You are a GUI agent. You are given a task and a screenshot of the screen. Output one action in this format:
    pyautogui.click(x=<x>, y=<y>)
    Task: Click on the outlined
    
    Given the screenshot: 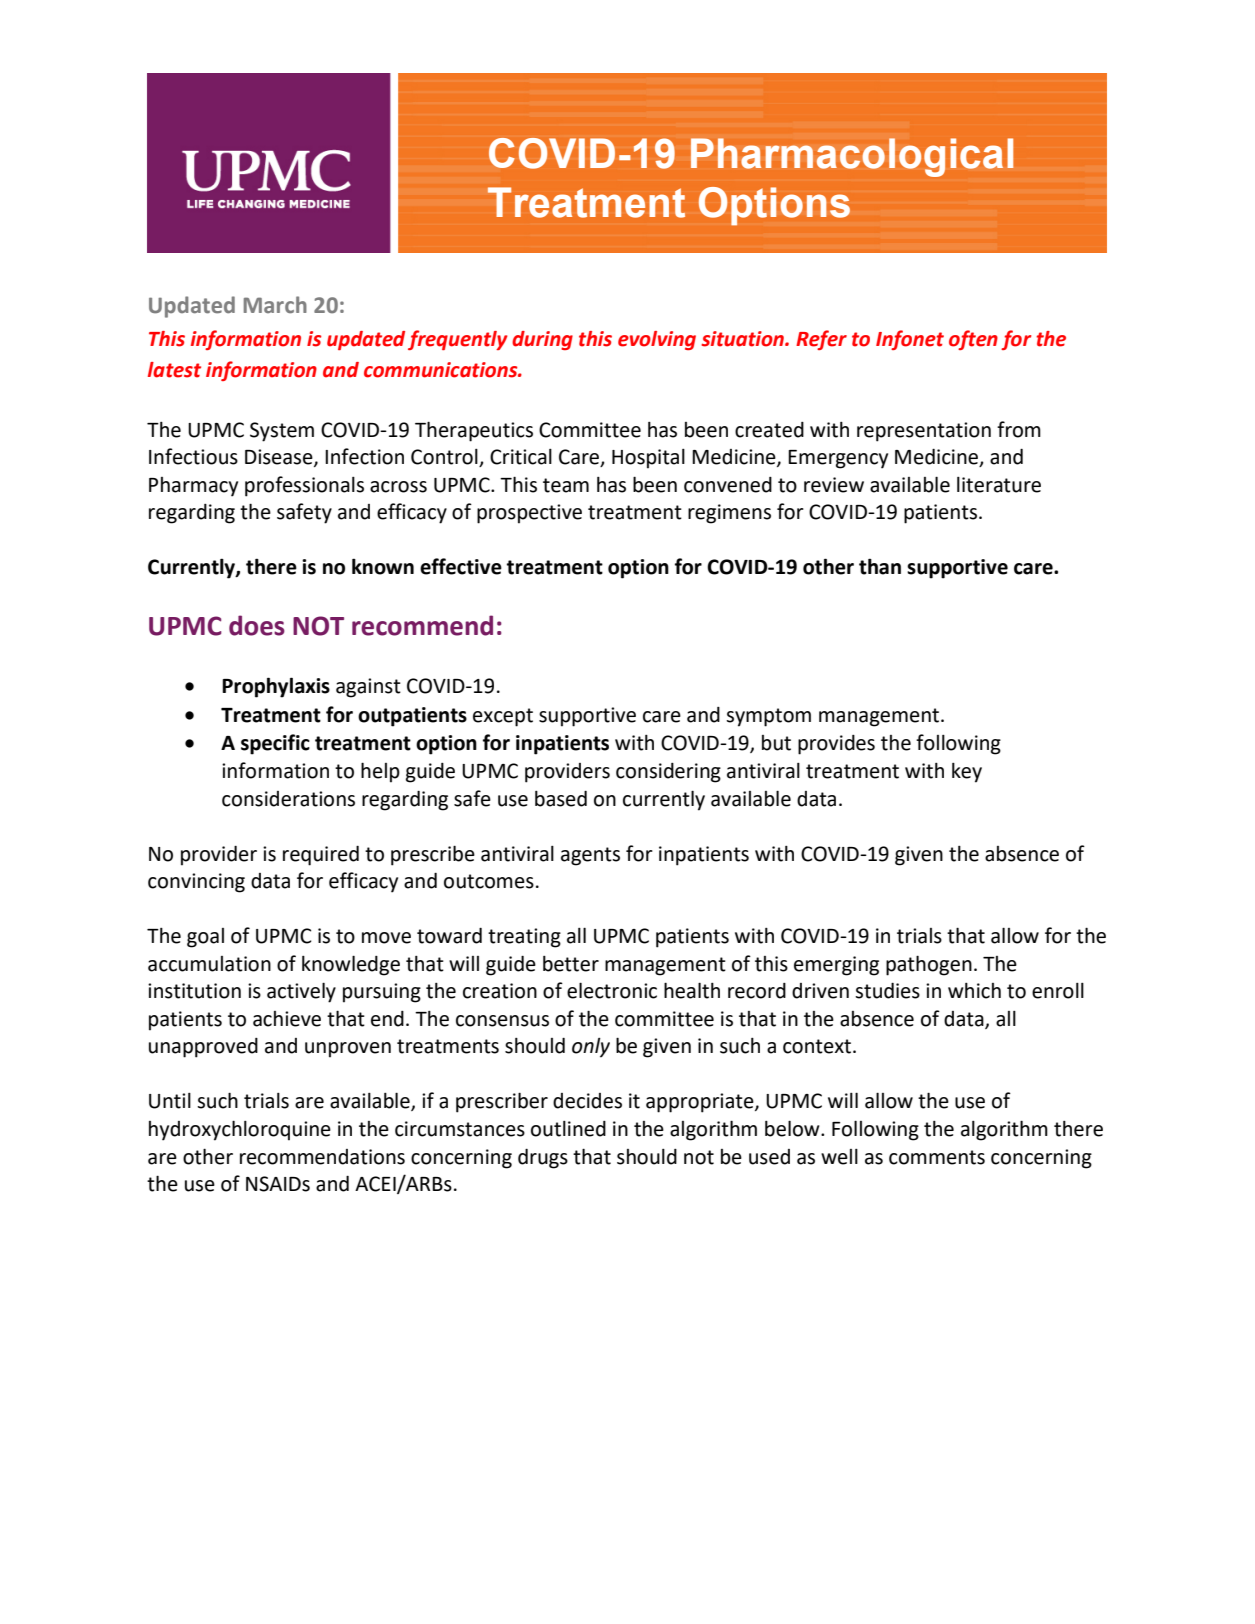 What is the action you would take?
    pyautogui.click(x=568, y=1129)
